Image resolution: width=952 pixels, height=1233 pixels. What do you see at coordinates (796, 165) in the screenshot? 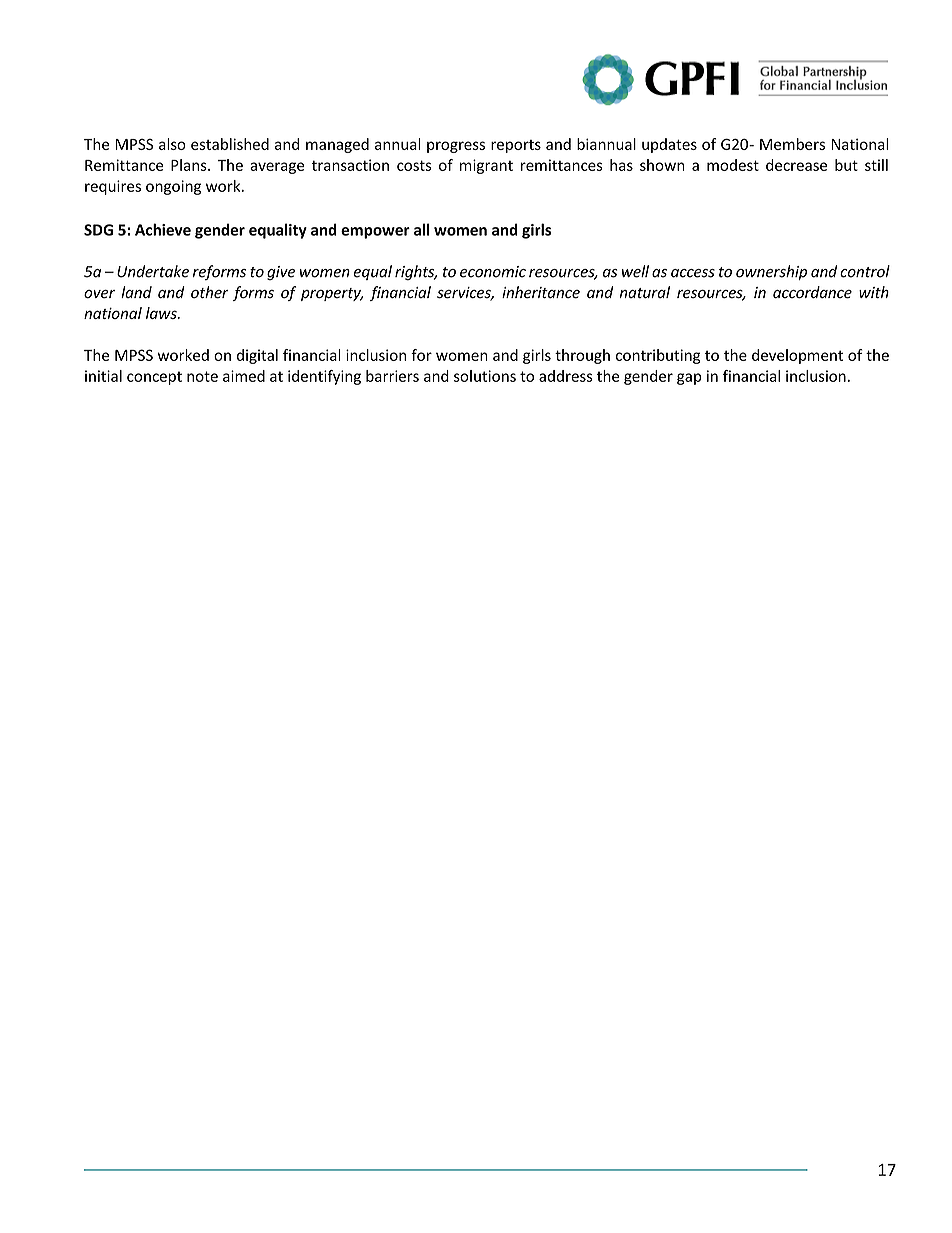
I see `decrease` at bounding box center [796, 165].
